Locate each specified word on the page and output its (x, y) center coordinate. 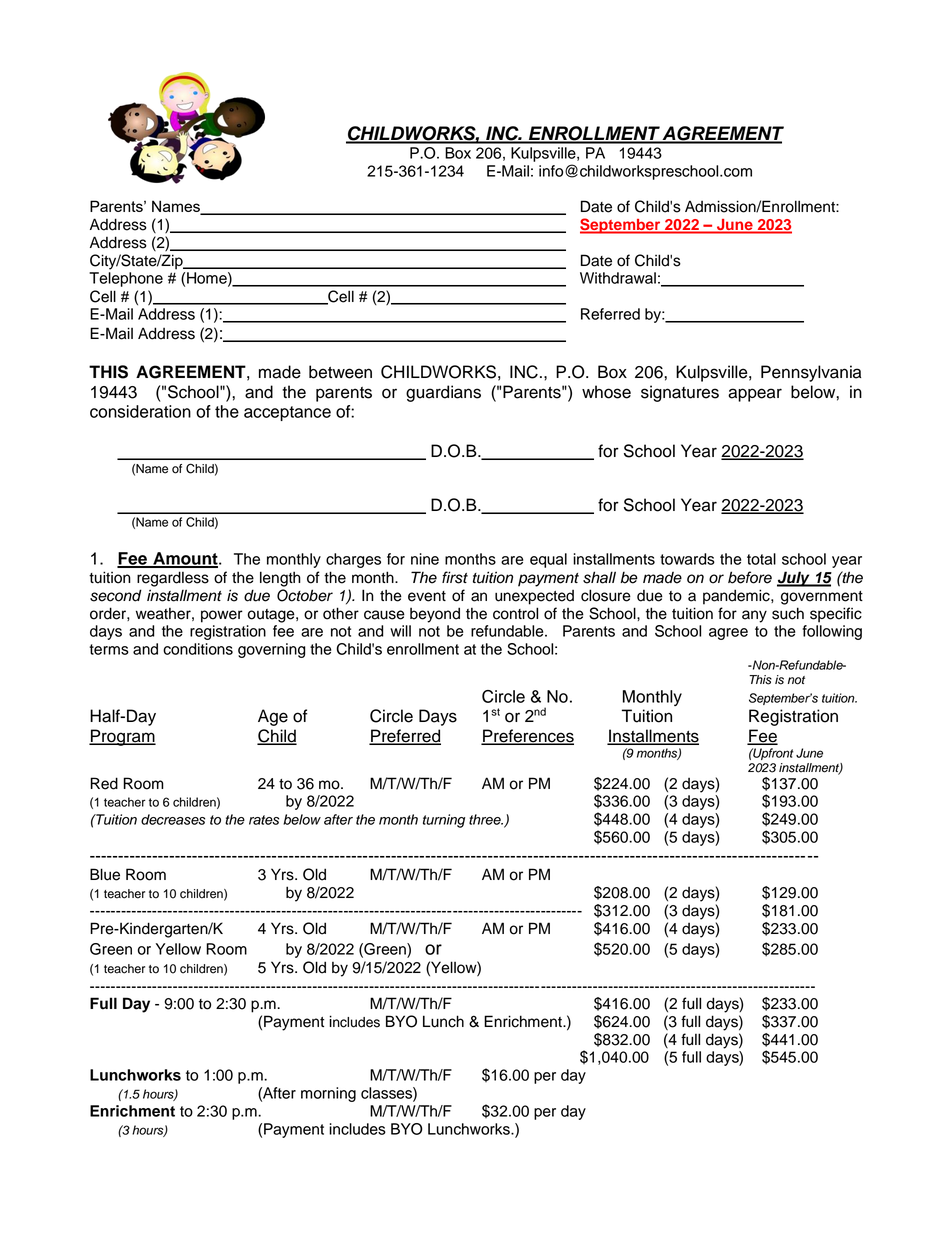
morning (328, 1094)
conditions (198, 649)
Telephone (126, 279)
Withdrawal (618, 278)
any (754, 616)
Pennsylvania (811, 373)
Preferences (527, 737)
